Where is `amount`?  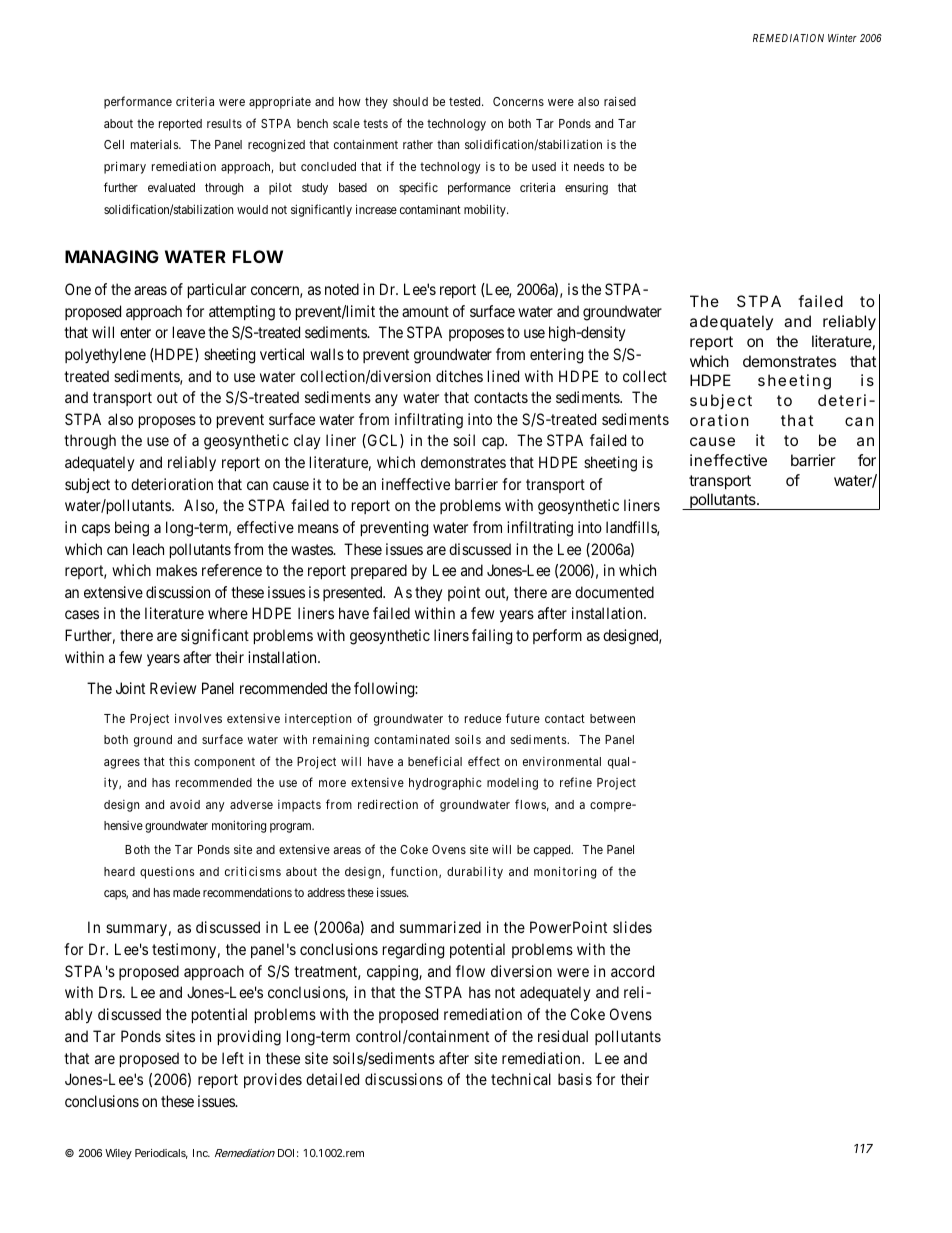 amount is located at coordinates (425, 311).
